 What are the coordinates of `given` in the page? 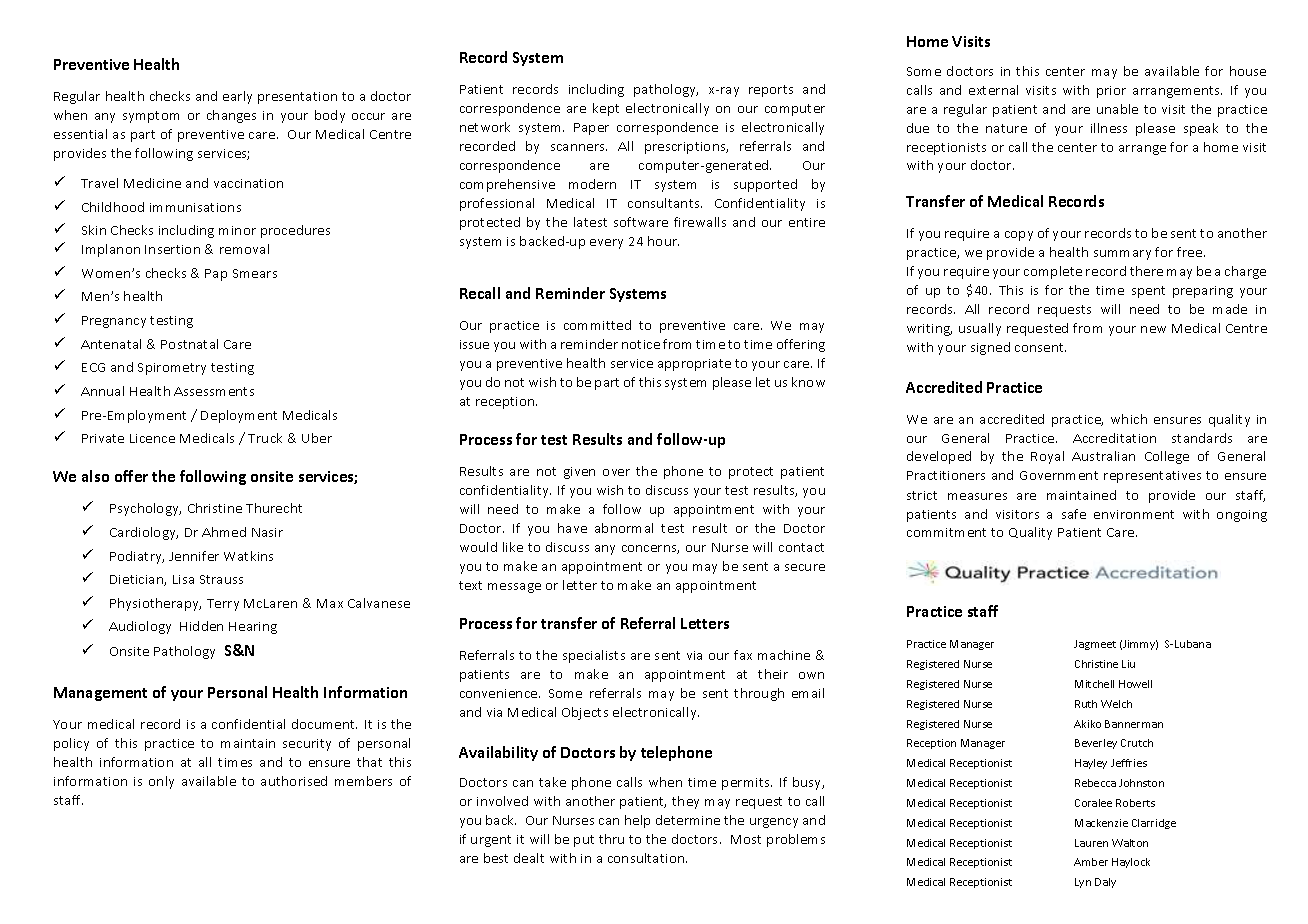 It's located at (579, 473).
